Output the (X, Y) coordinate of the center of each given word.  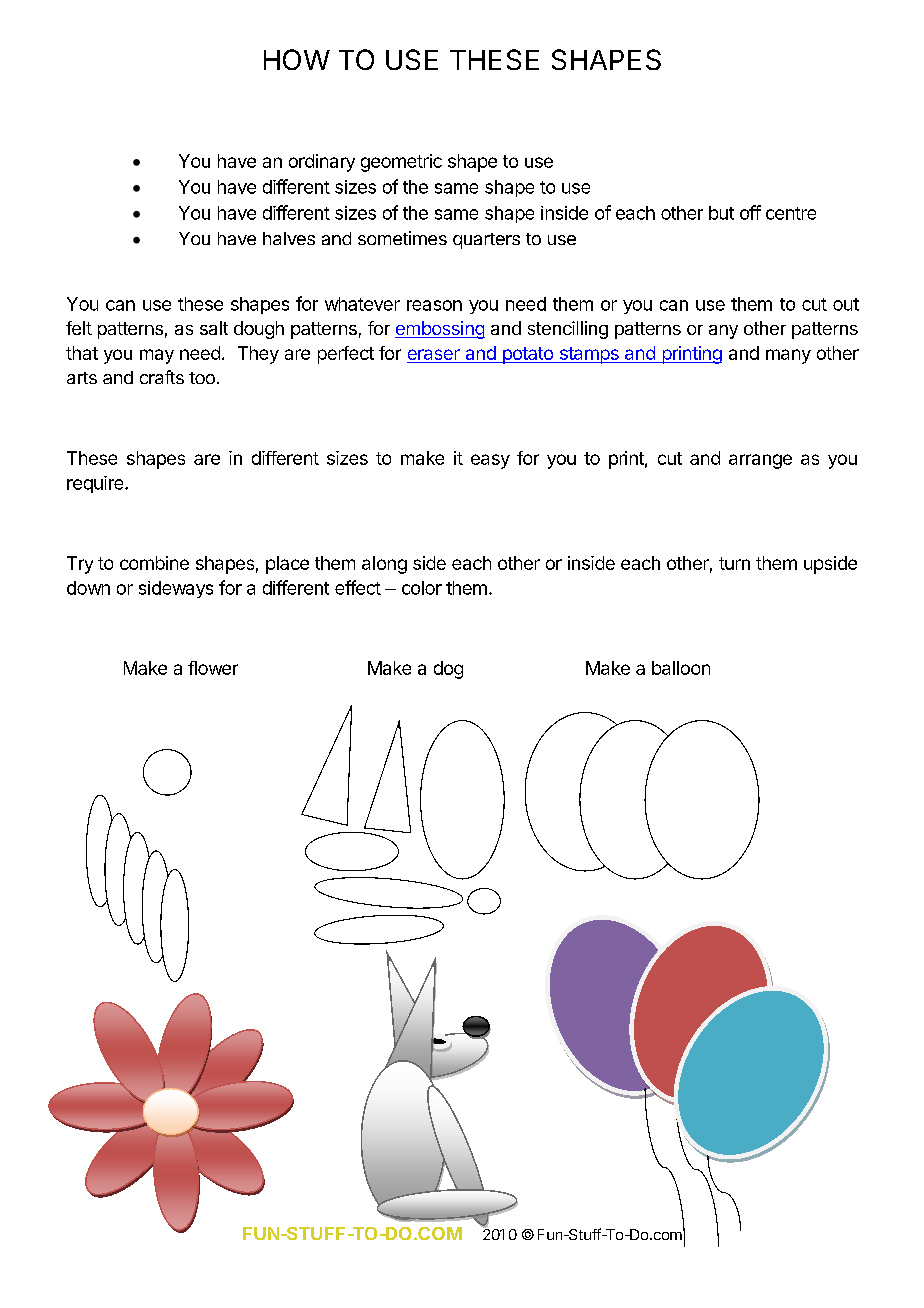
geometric (401, 163)
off (750, 212)
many (788, 356)
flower (213, 668)
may (157, 356)
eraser (434, 354)
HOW (297, 59)
